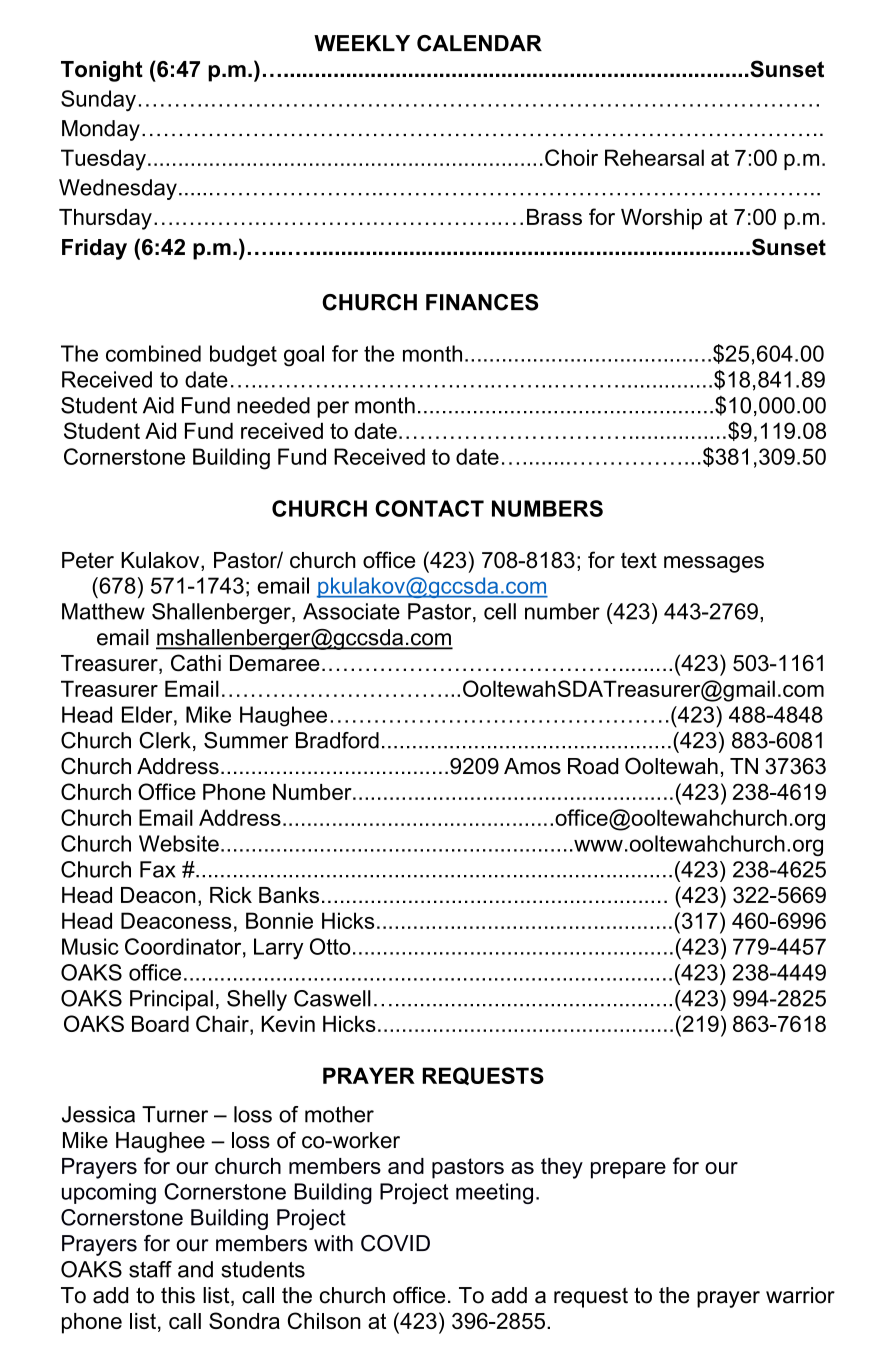 The image size is (887, 1372). I want to click on cell, so click(500, 611).
